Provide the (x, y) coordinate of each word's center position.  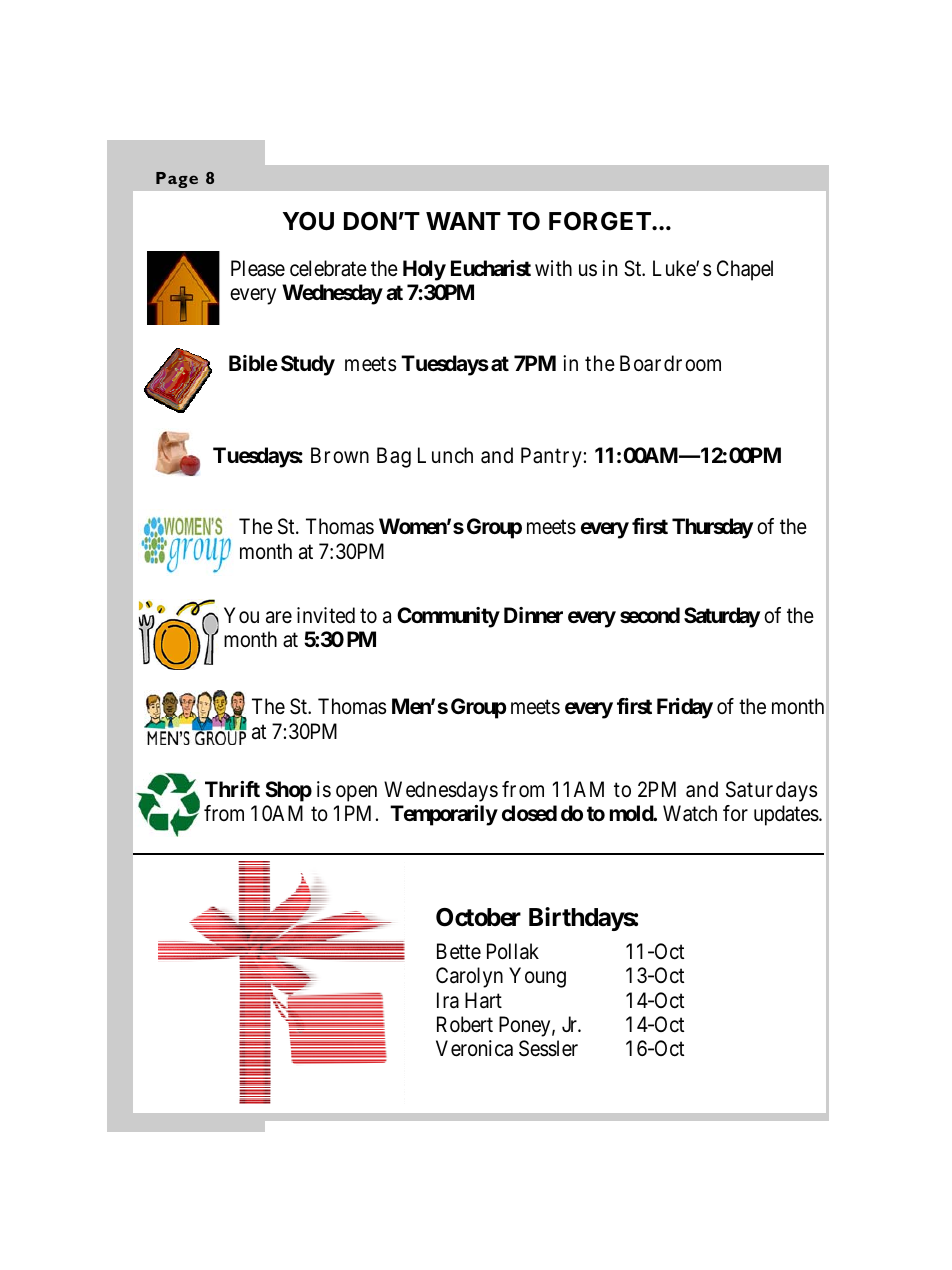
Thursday (712, 528)
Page (177, 180)
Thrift (232, 789)
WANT (463, 221)
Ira (448, 1000)
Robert (465, 1024)
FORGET (601, 221)
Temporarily (444, 815)
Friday (685, 708)
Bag (394, 457)
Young (537, 977)
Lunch (445, 455)
